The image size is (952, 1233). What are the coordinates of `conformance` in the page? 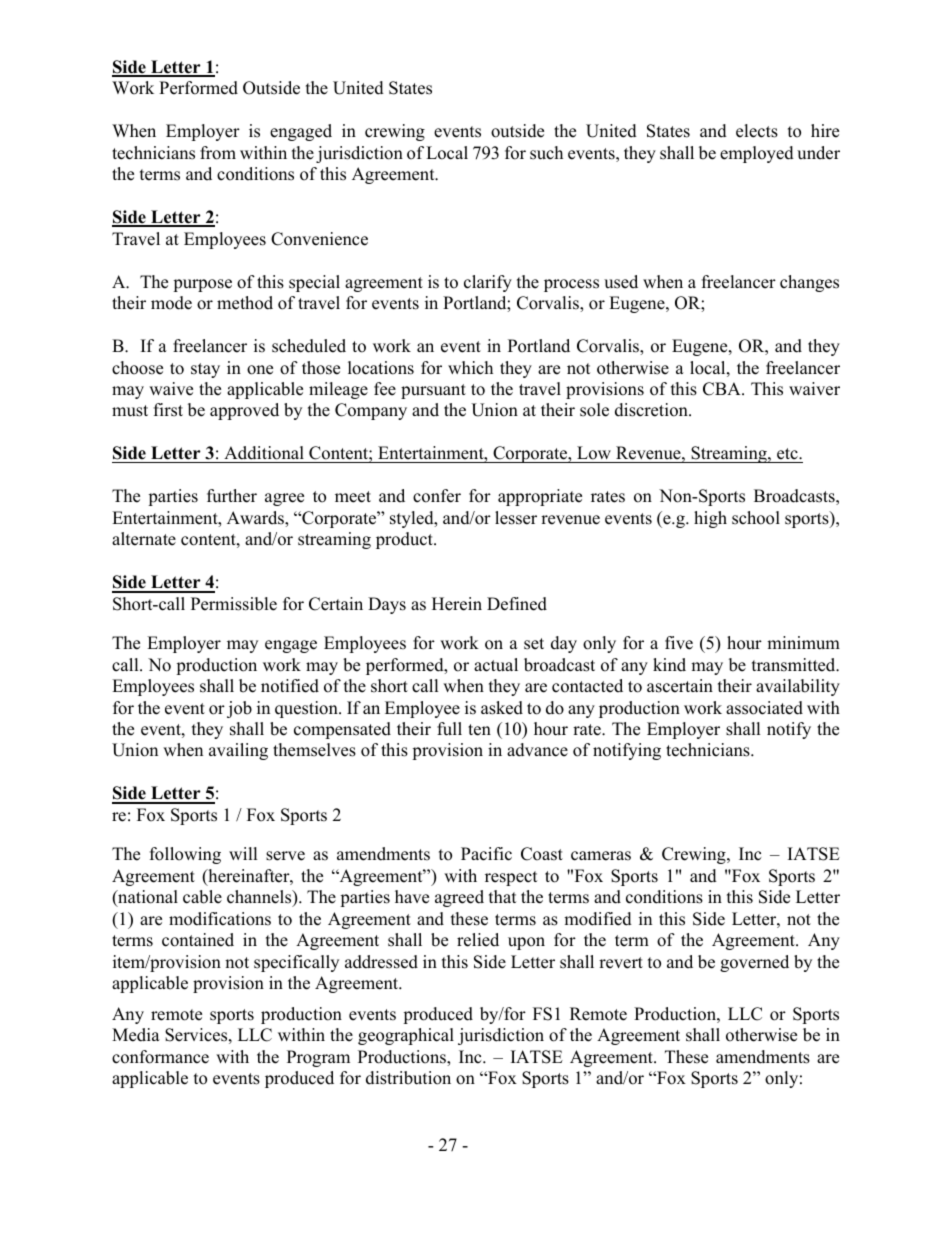 It's located at (160, 1057).
